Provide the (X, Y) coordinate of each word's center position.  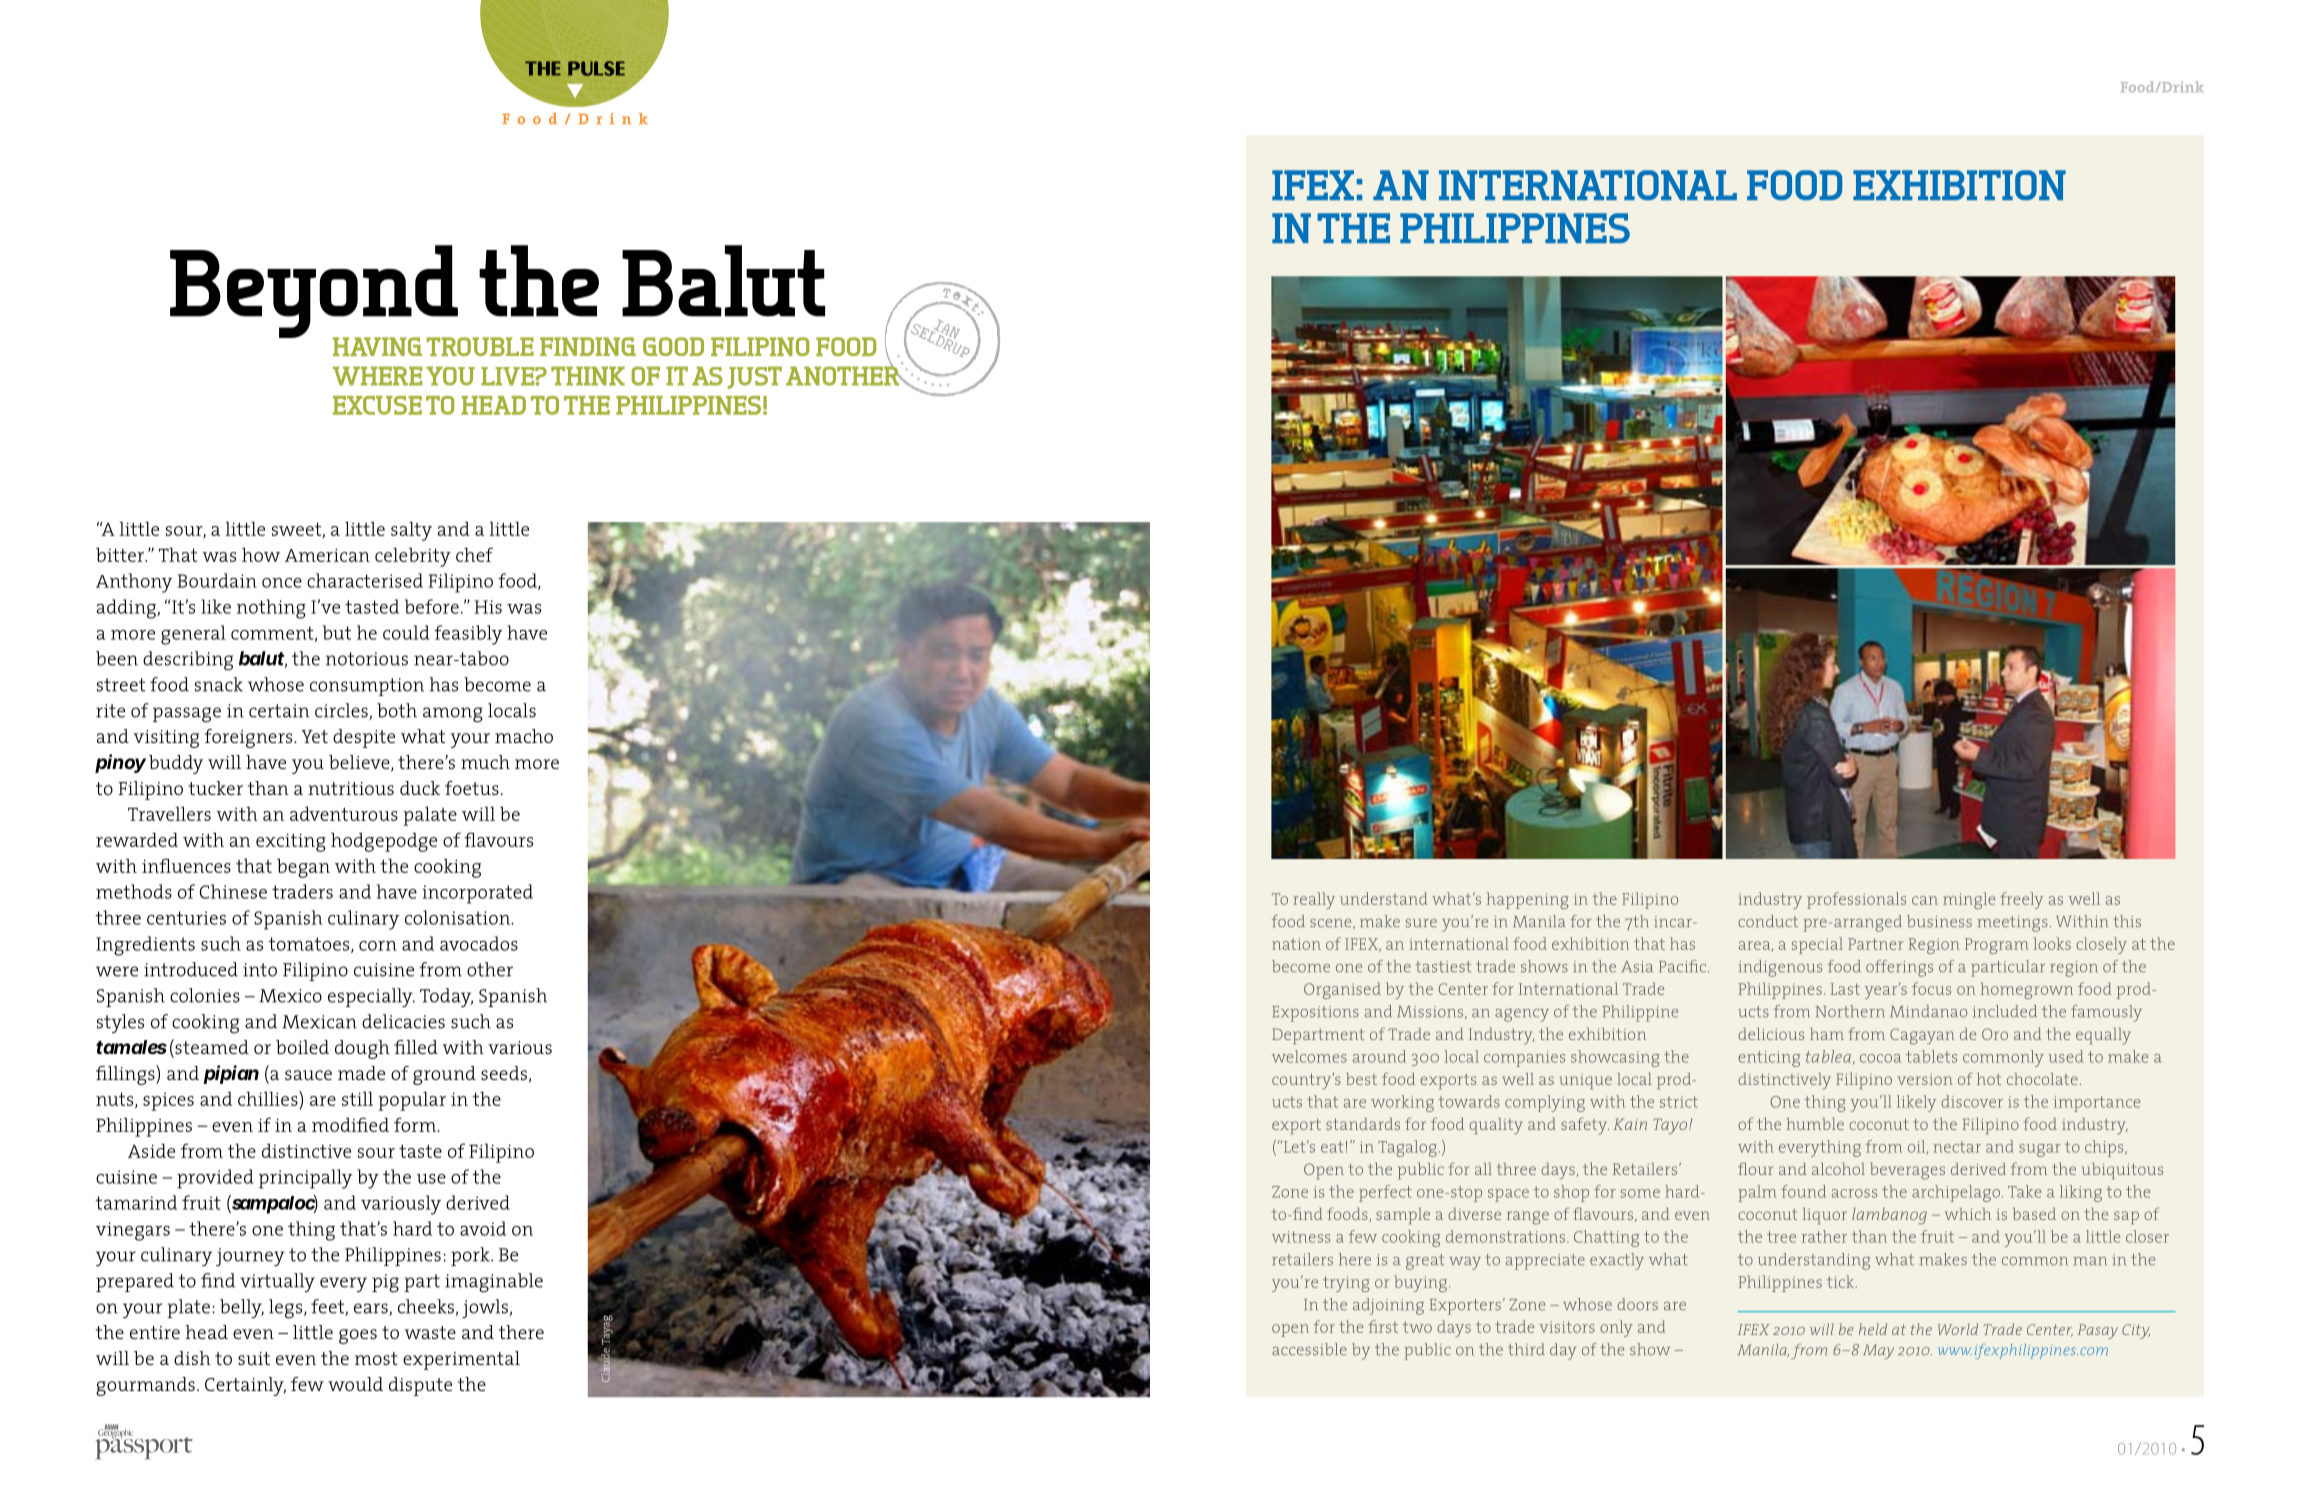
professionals (1856, 900)
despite (364, 738)
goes (358, 1336)
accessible (1309, 1349)
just (755, 377)
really (1314, 900)
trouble (480, 346)
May (1878, 1351)
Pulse (596, 68)
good (673, 346)
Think (588, 376)
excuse (377, 405)
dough (362, 1049)
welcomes (1309, 1056)
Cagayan (1922, 1036)
